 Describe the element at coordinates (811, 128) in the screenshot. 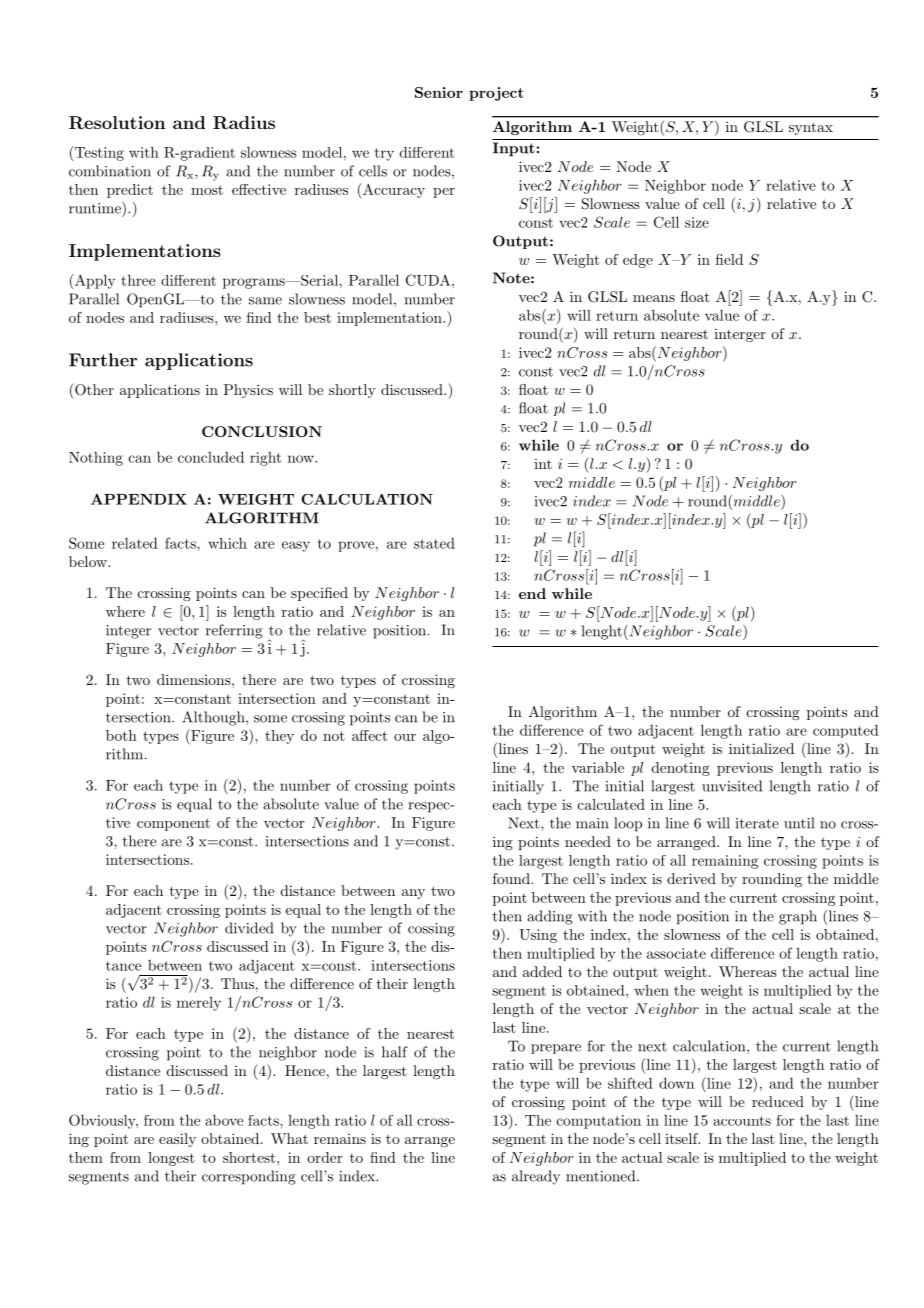

I see `syntax` at that location.
